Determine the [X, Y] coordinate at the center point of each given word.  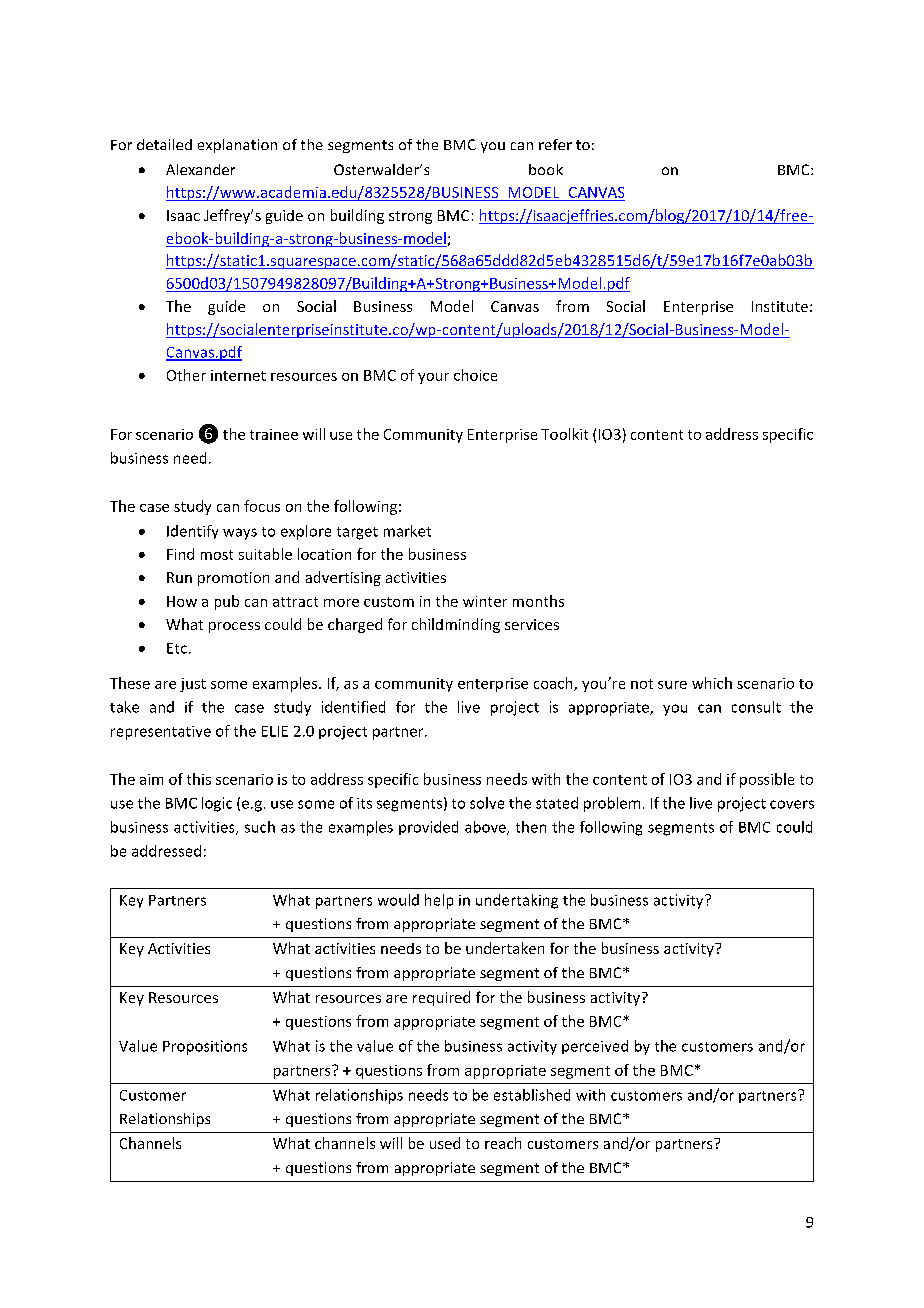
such [260, 827]
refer [555, 144]
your [433, 378]
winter [485, 601]
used [445, 1143]
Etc [177, 648]
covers [792, 804]
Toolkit [564, 434]
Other [186, 375]
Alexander [200, 169]
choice [475, 375]
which [712, 683]
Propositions [205, 1047]
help [439, 901]
